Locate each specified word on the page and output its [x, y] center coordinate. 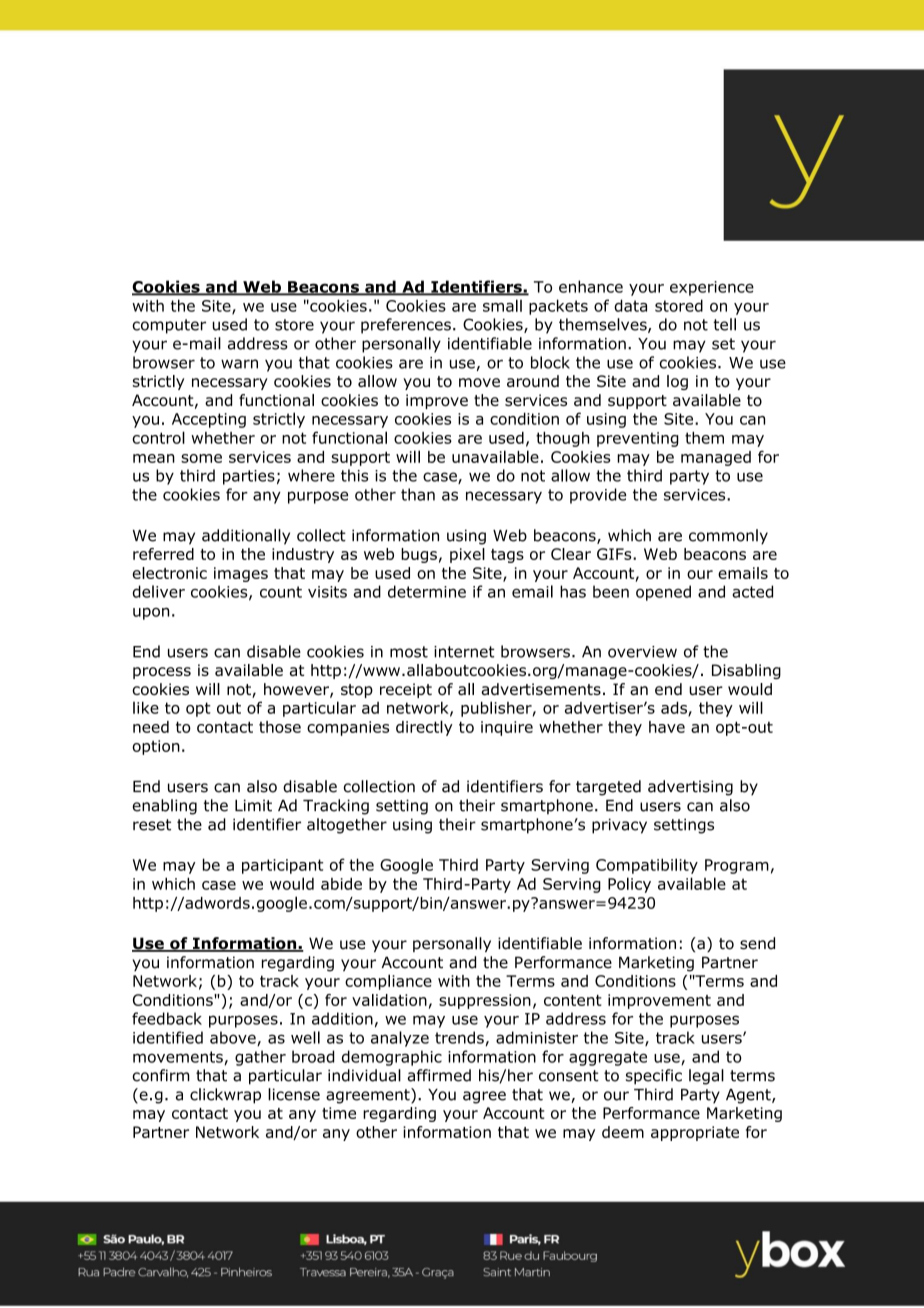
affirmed [439, 1075]
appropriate [695, 1133]
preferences [406, 326]
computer [169, 326]
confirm [161, 1075]
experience [712, 288]
